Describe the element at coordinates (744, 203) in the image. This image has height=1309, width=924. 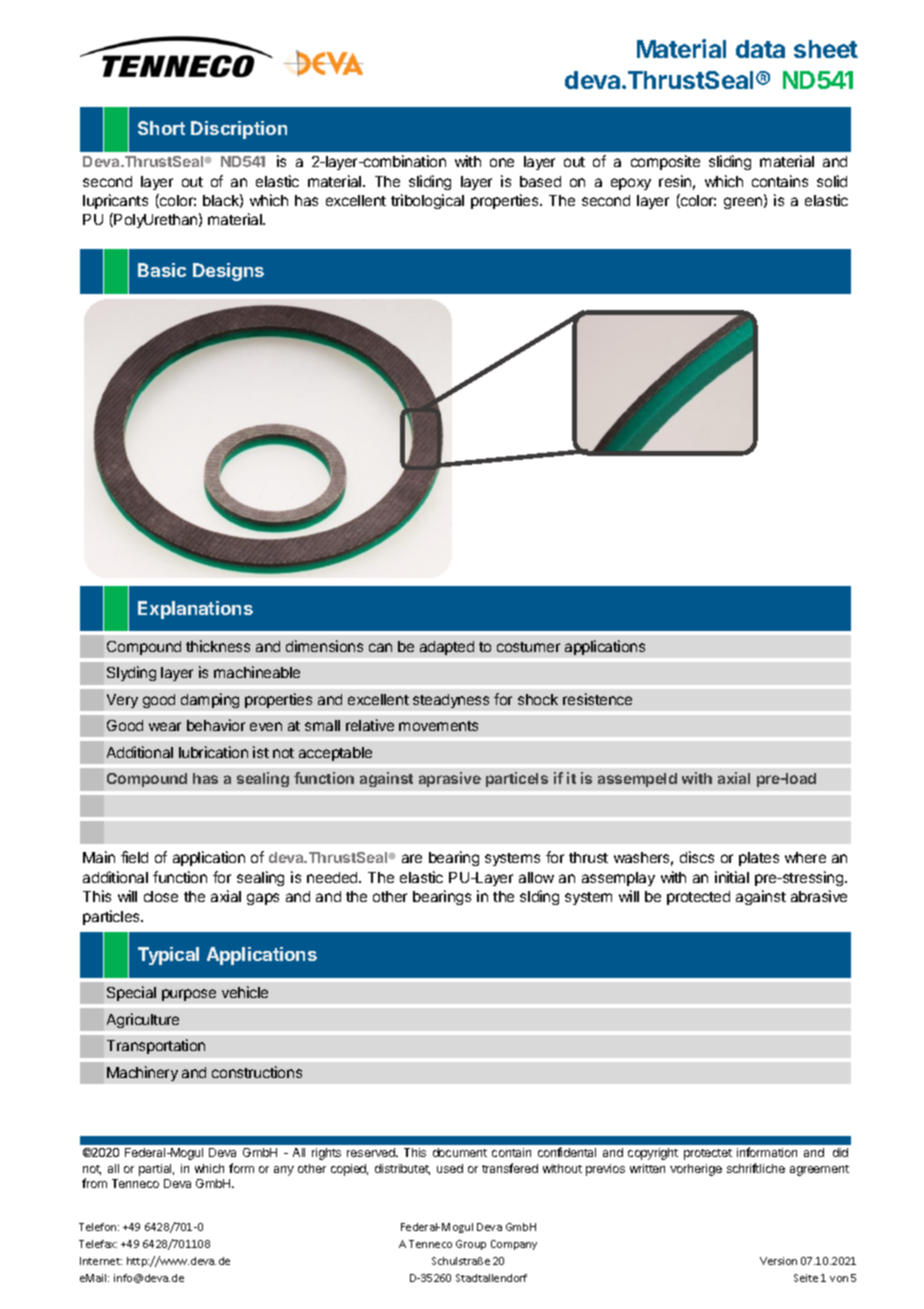
I see `green` at that location.
